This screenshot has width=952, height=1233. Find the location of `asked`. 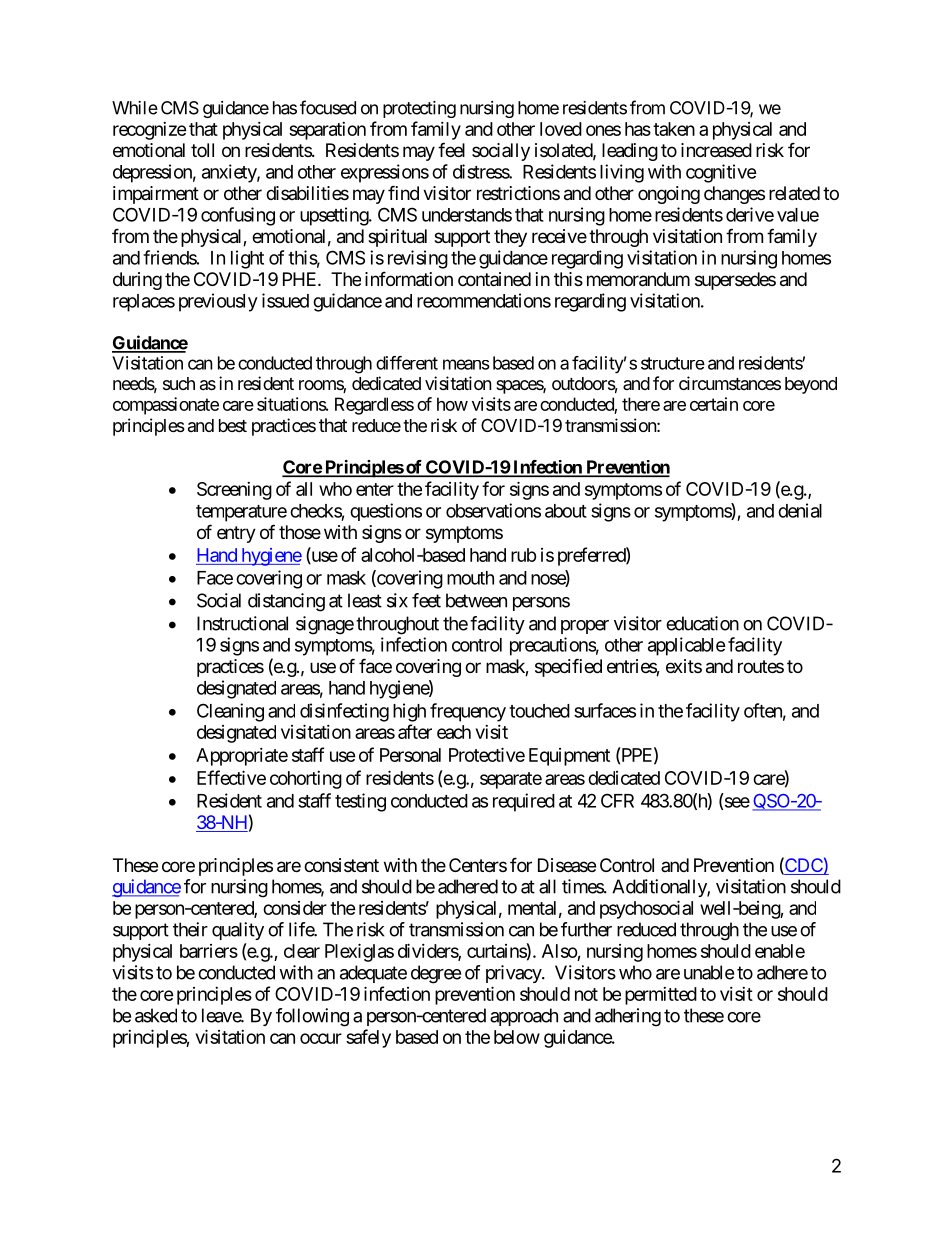

asked is located at coordinates (156, 1015).
